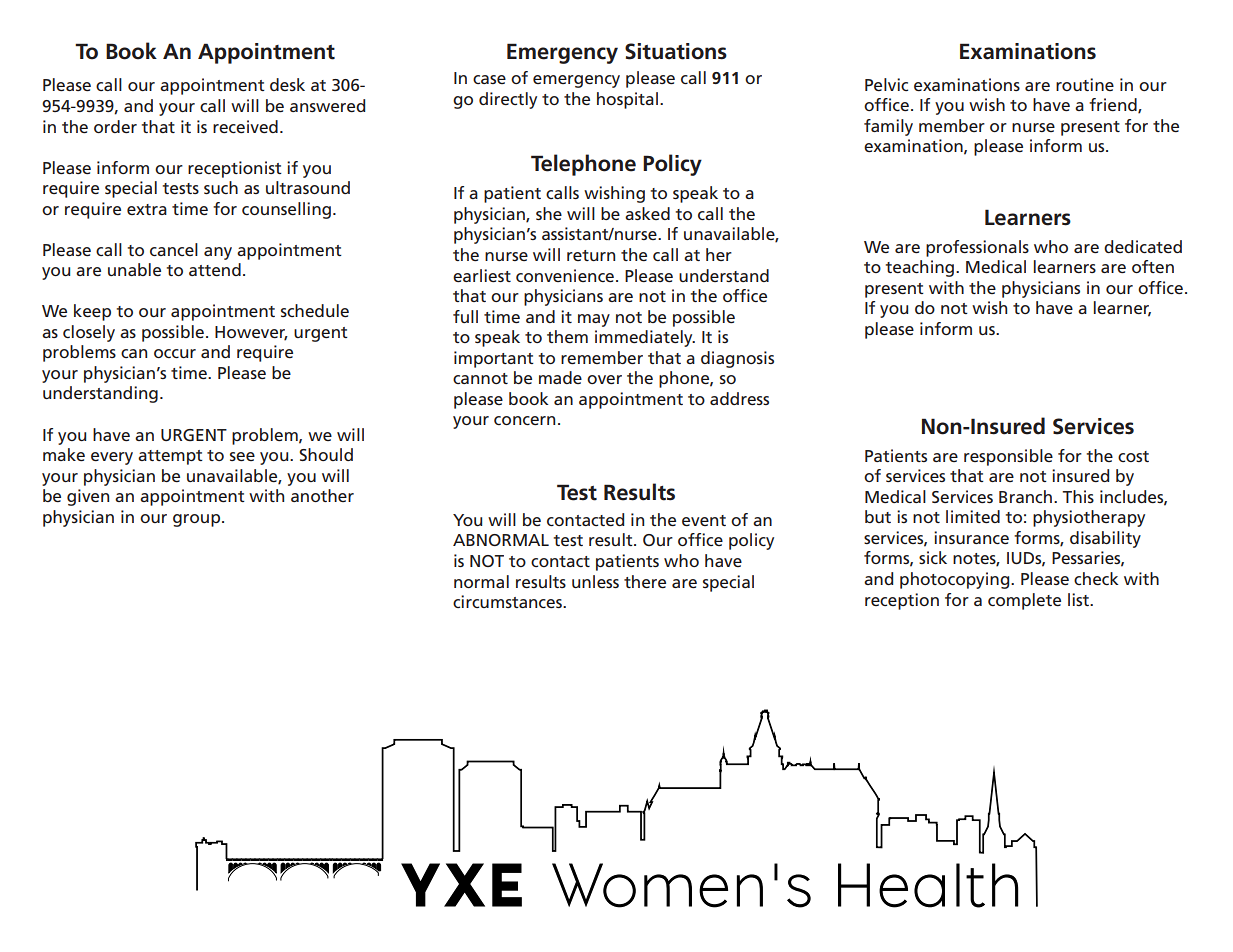  I want to click on routine, so click(1085, 84).
